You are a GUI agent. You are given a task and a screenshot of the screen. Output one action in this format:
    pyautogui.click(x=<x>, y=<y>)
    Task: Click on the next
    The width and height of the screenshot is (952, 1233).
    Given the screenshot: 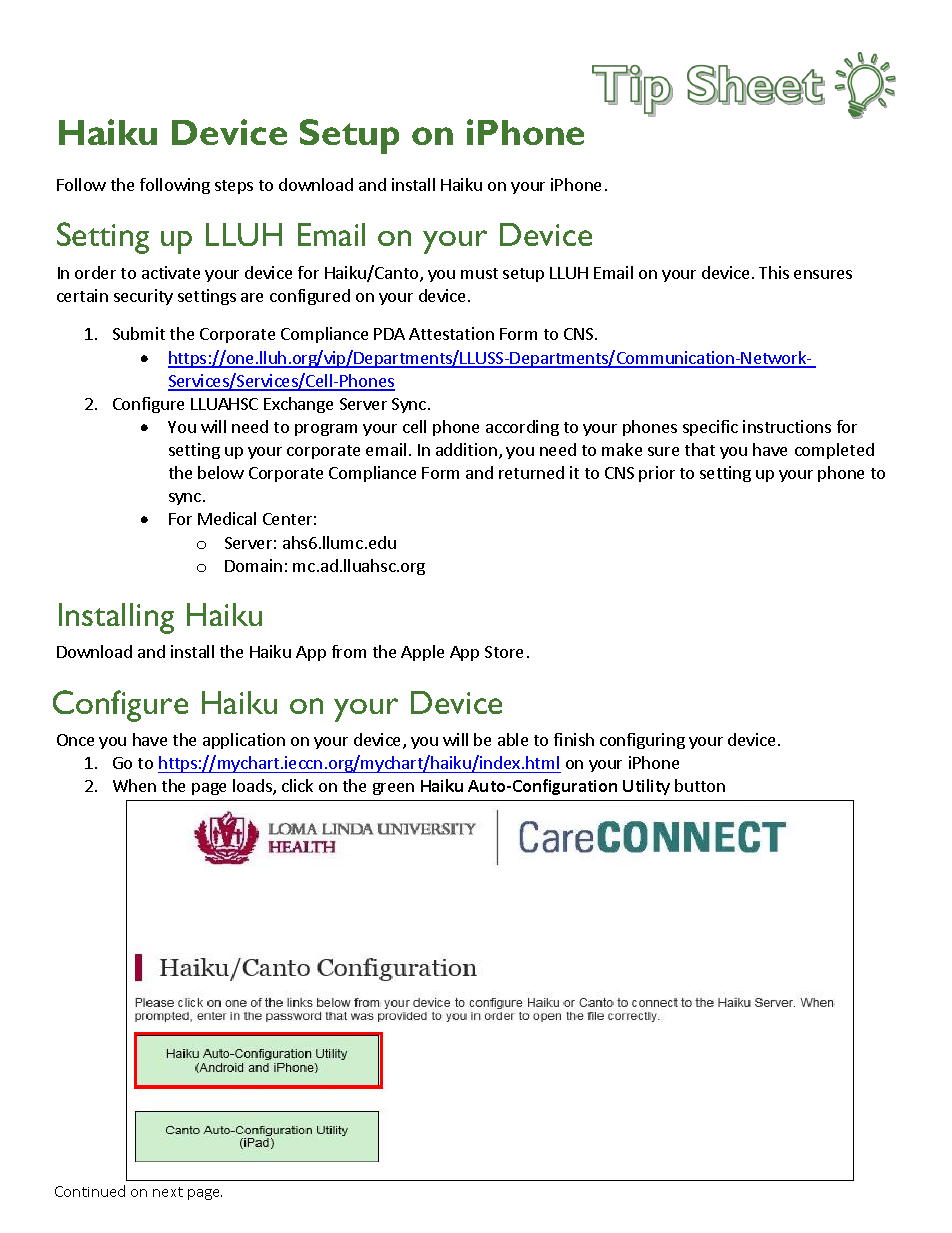 What is the action you would take?
    pyautogui.click(x=168, y=1192)
